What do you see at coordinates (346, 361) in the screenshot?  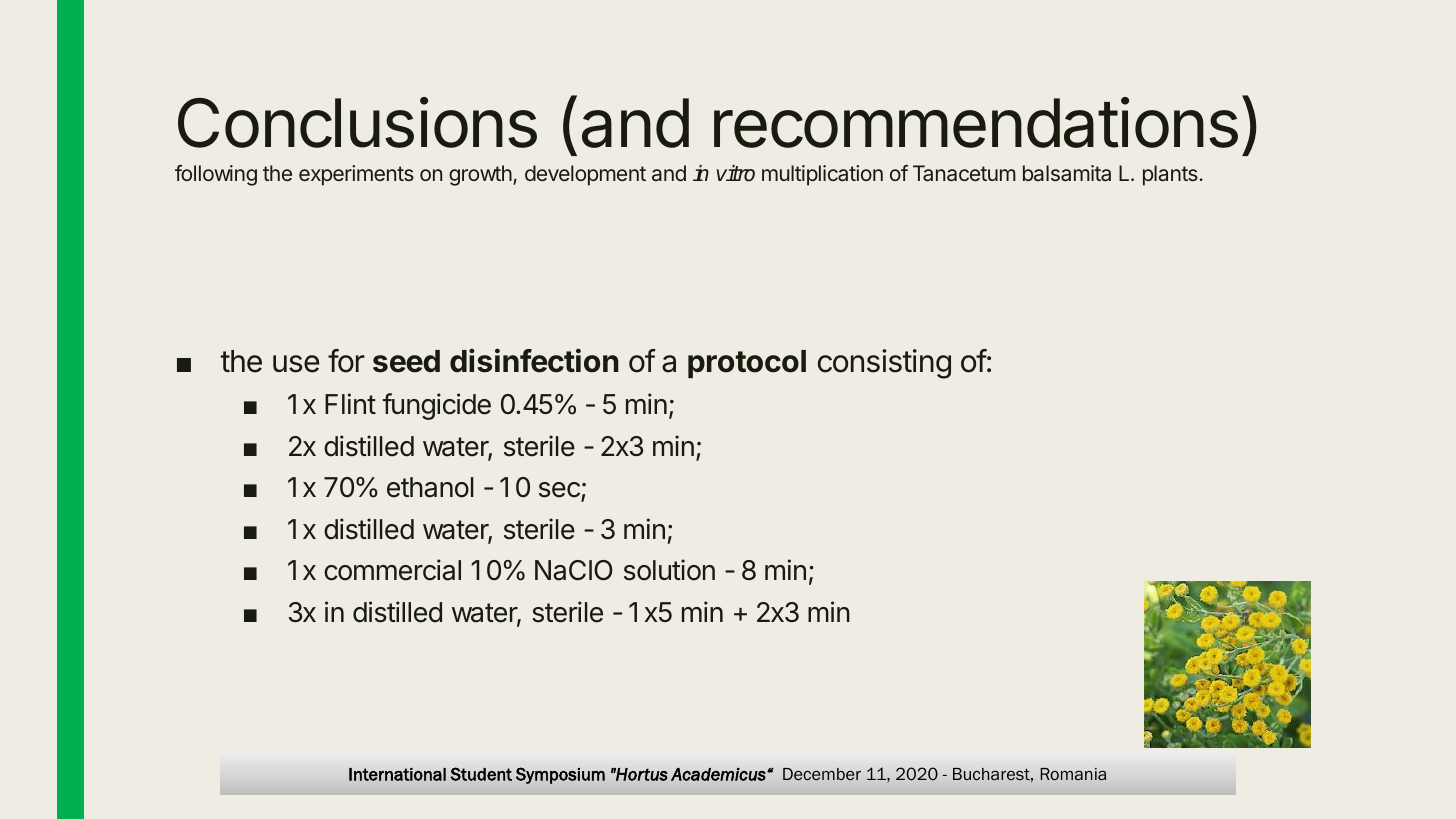 I see `for` at bounding box center [346, 361].
